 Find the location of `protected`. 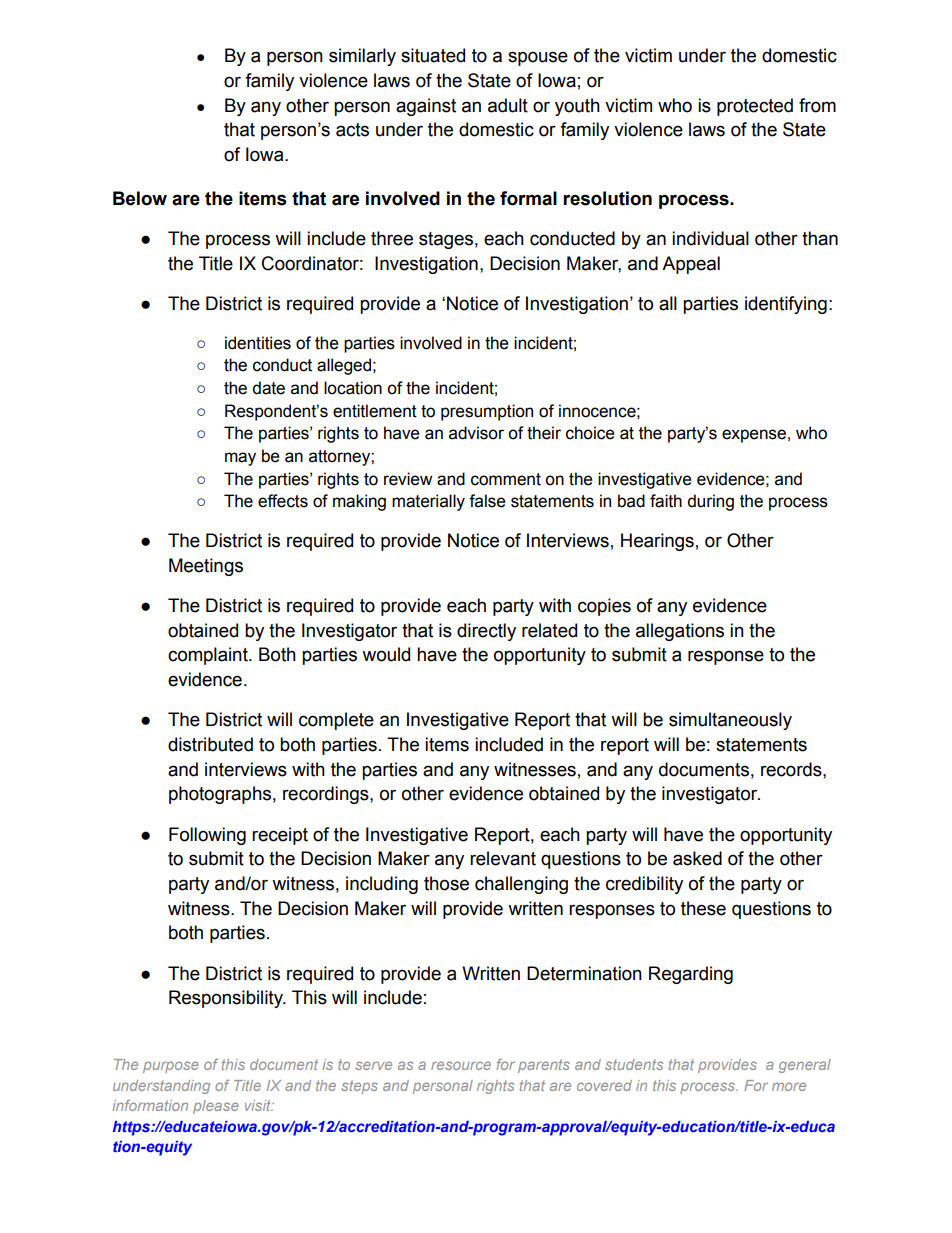

protected is located at coordinates (755, 107).
